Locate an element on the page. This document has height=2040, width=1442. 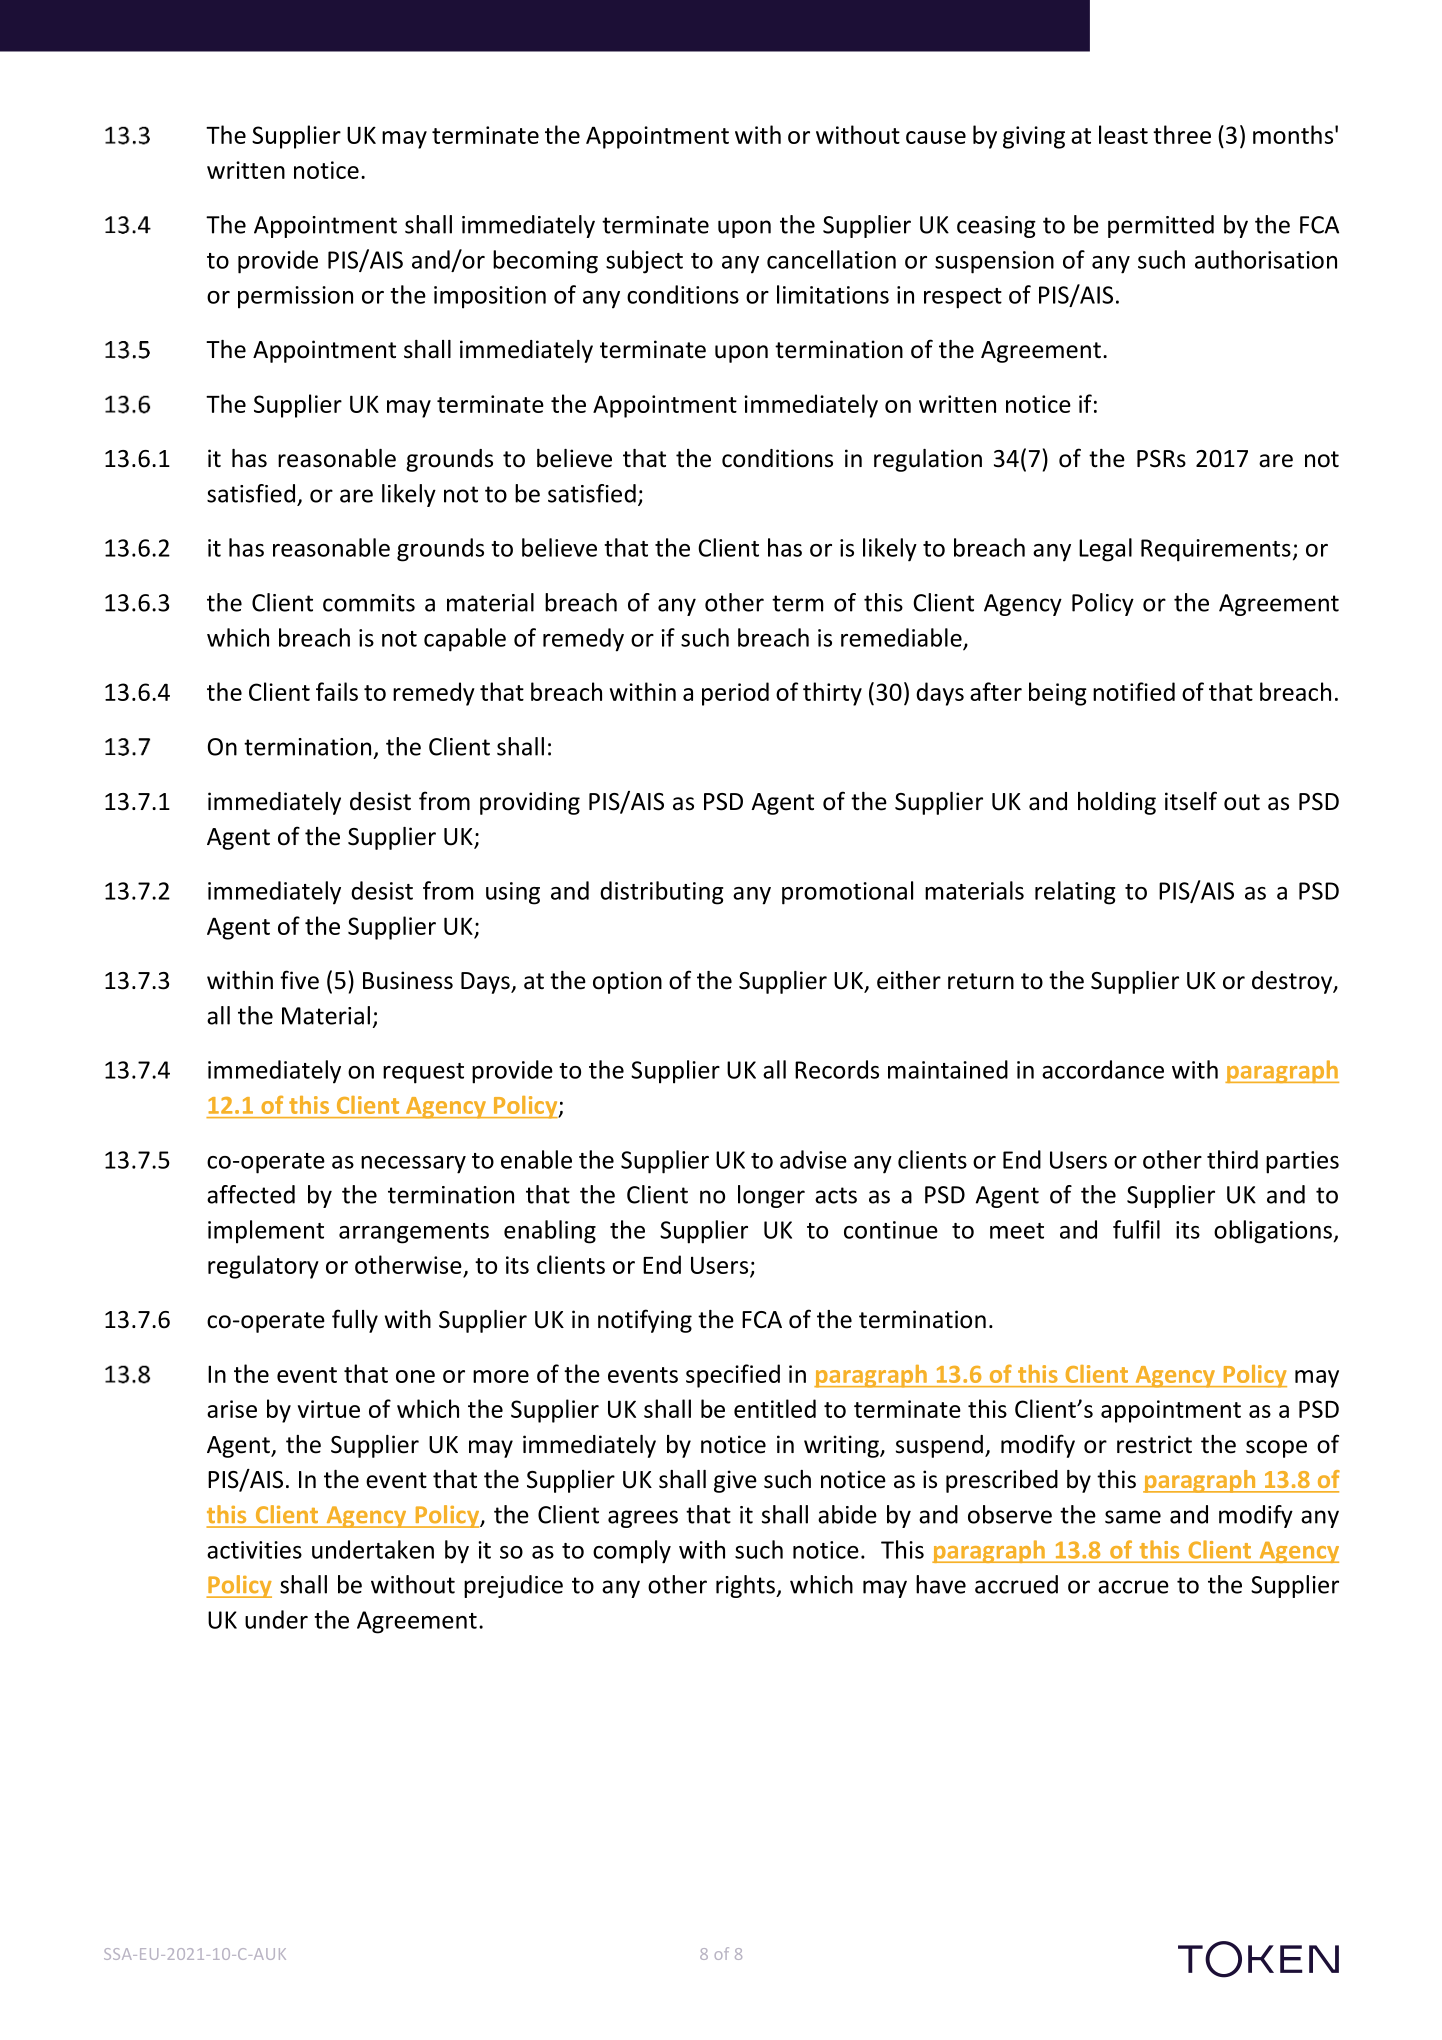
commits is located at coordinates (369, 603).
